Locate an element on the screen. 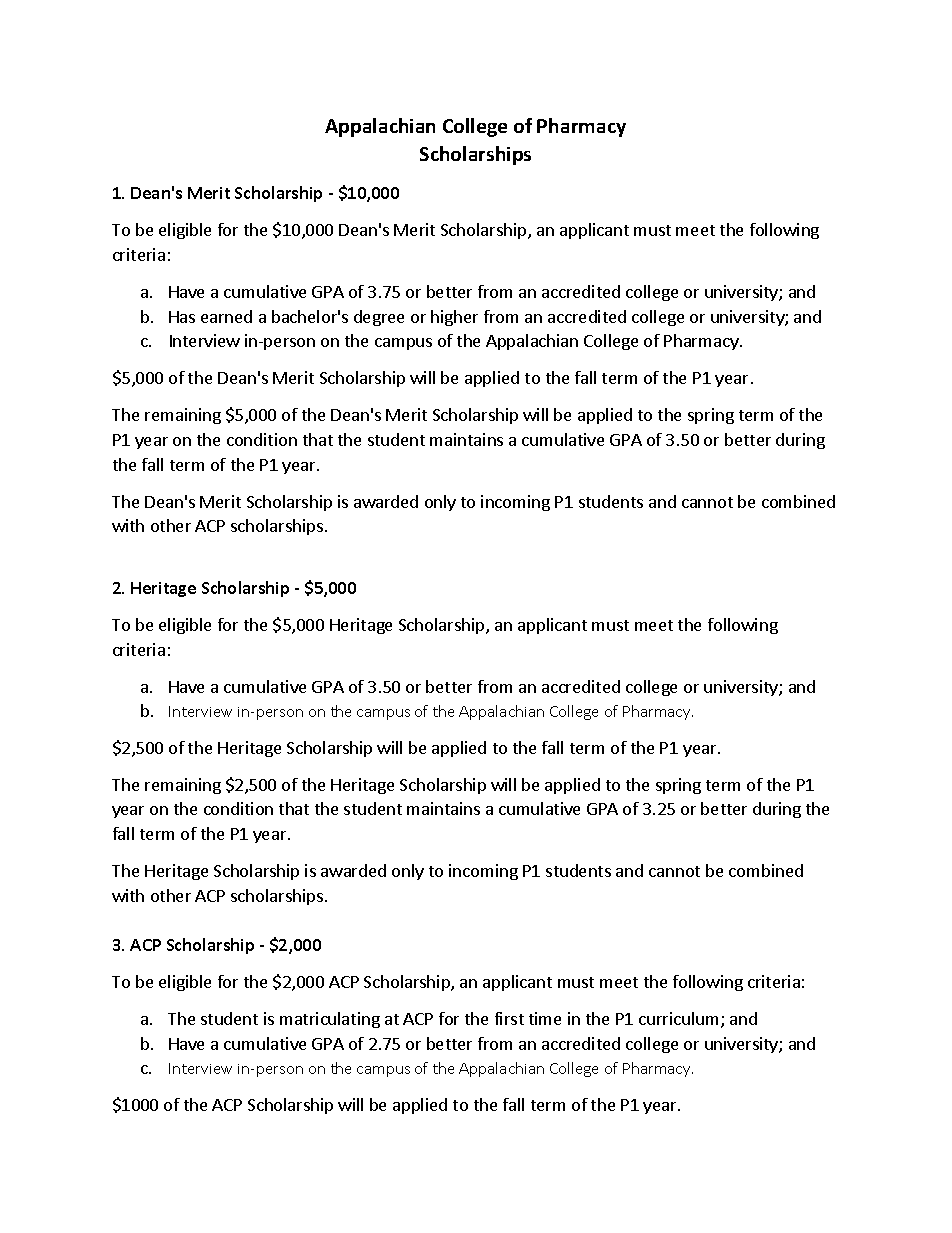 This screenshot has width=952, height=1233. Has is located at coordinates (182, 317).
